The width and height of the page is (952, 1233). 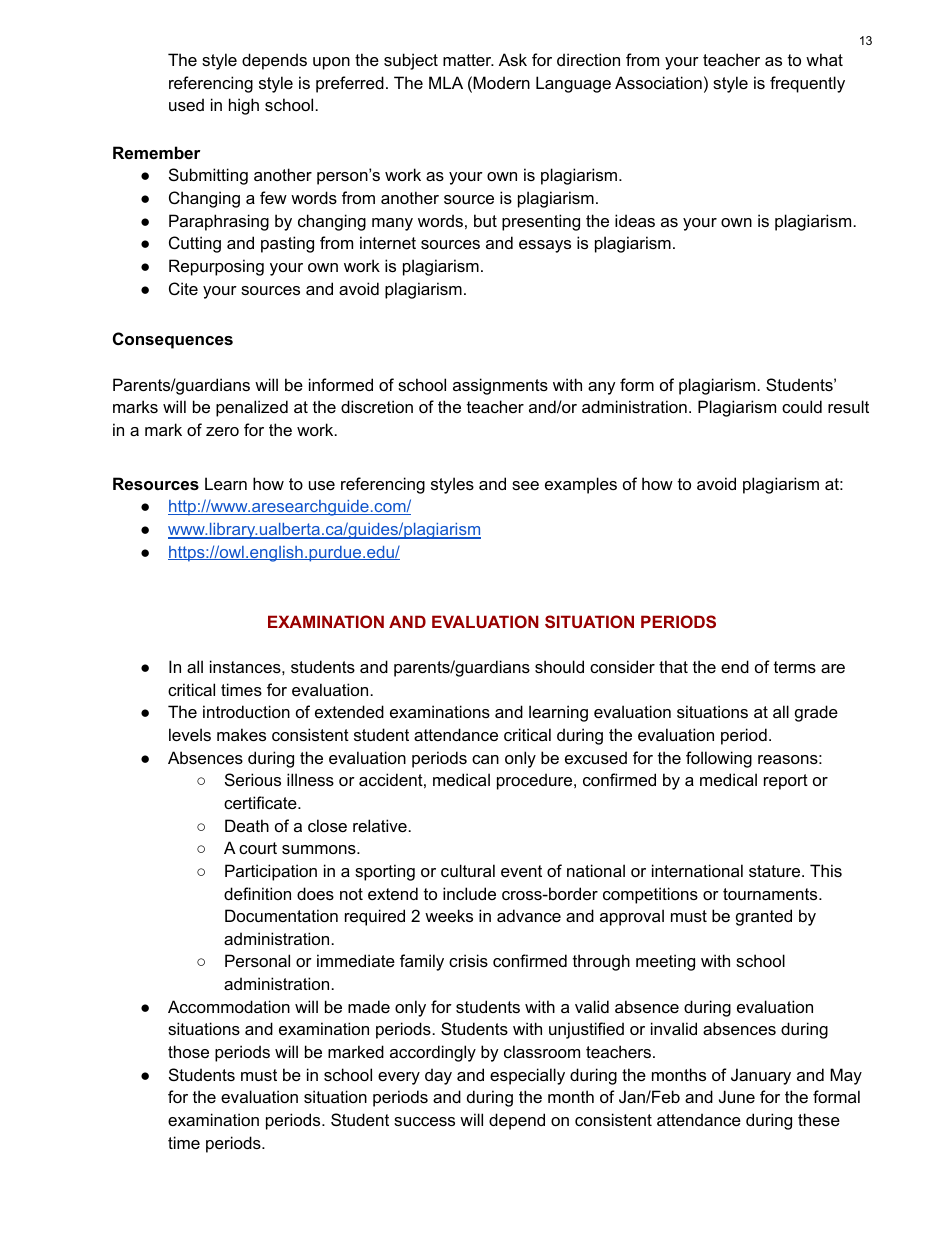 What do you see at coordinates (807, 84) in the page?
I see `frequently` at bounding box center [807, 84].
